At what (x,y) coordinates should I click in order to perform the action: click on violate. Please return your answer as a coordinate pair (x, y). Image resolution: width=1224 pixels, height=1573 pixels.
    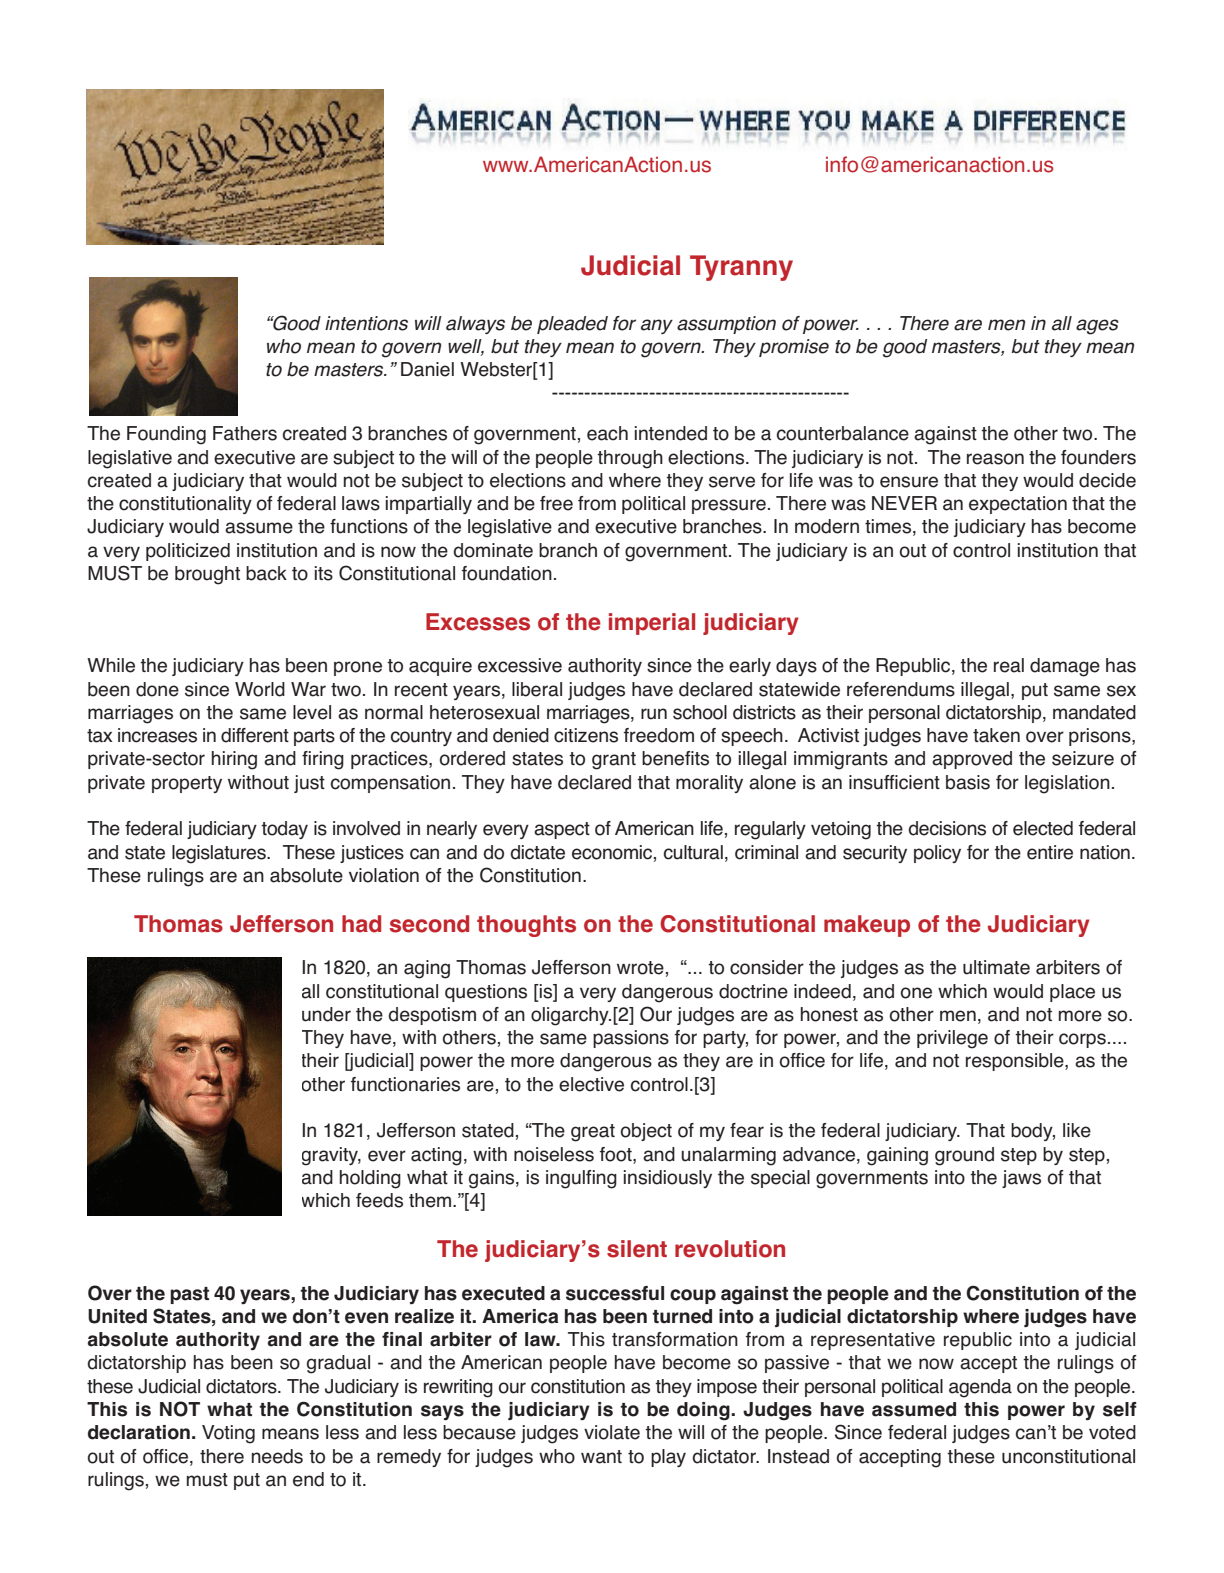
    Looking at the image, I should click on (612, 1432).
